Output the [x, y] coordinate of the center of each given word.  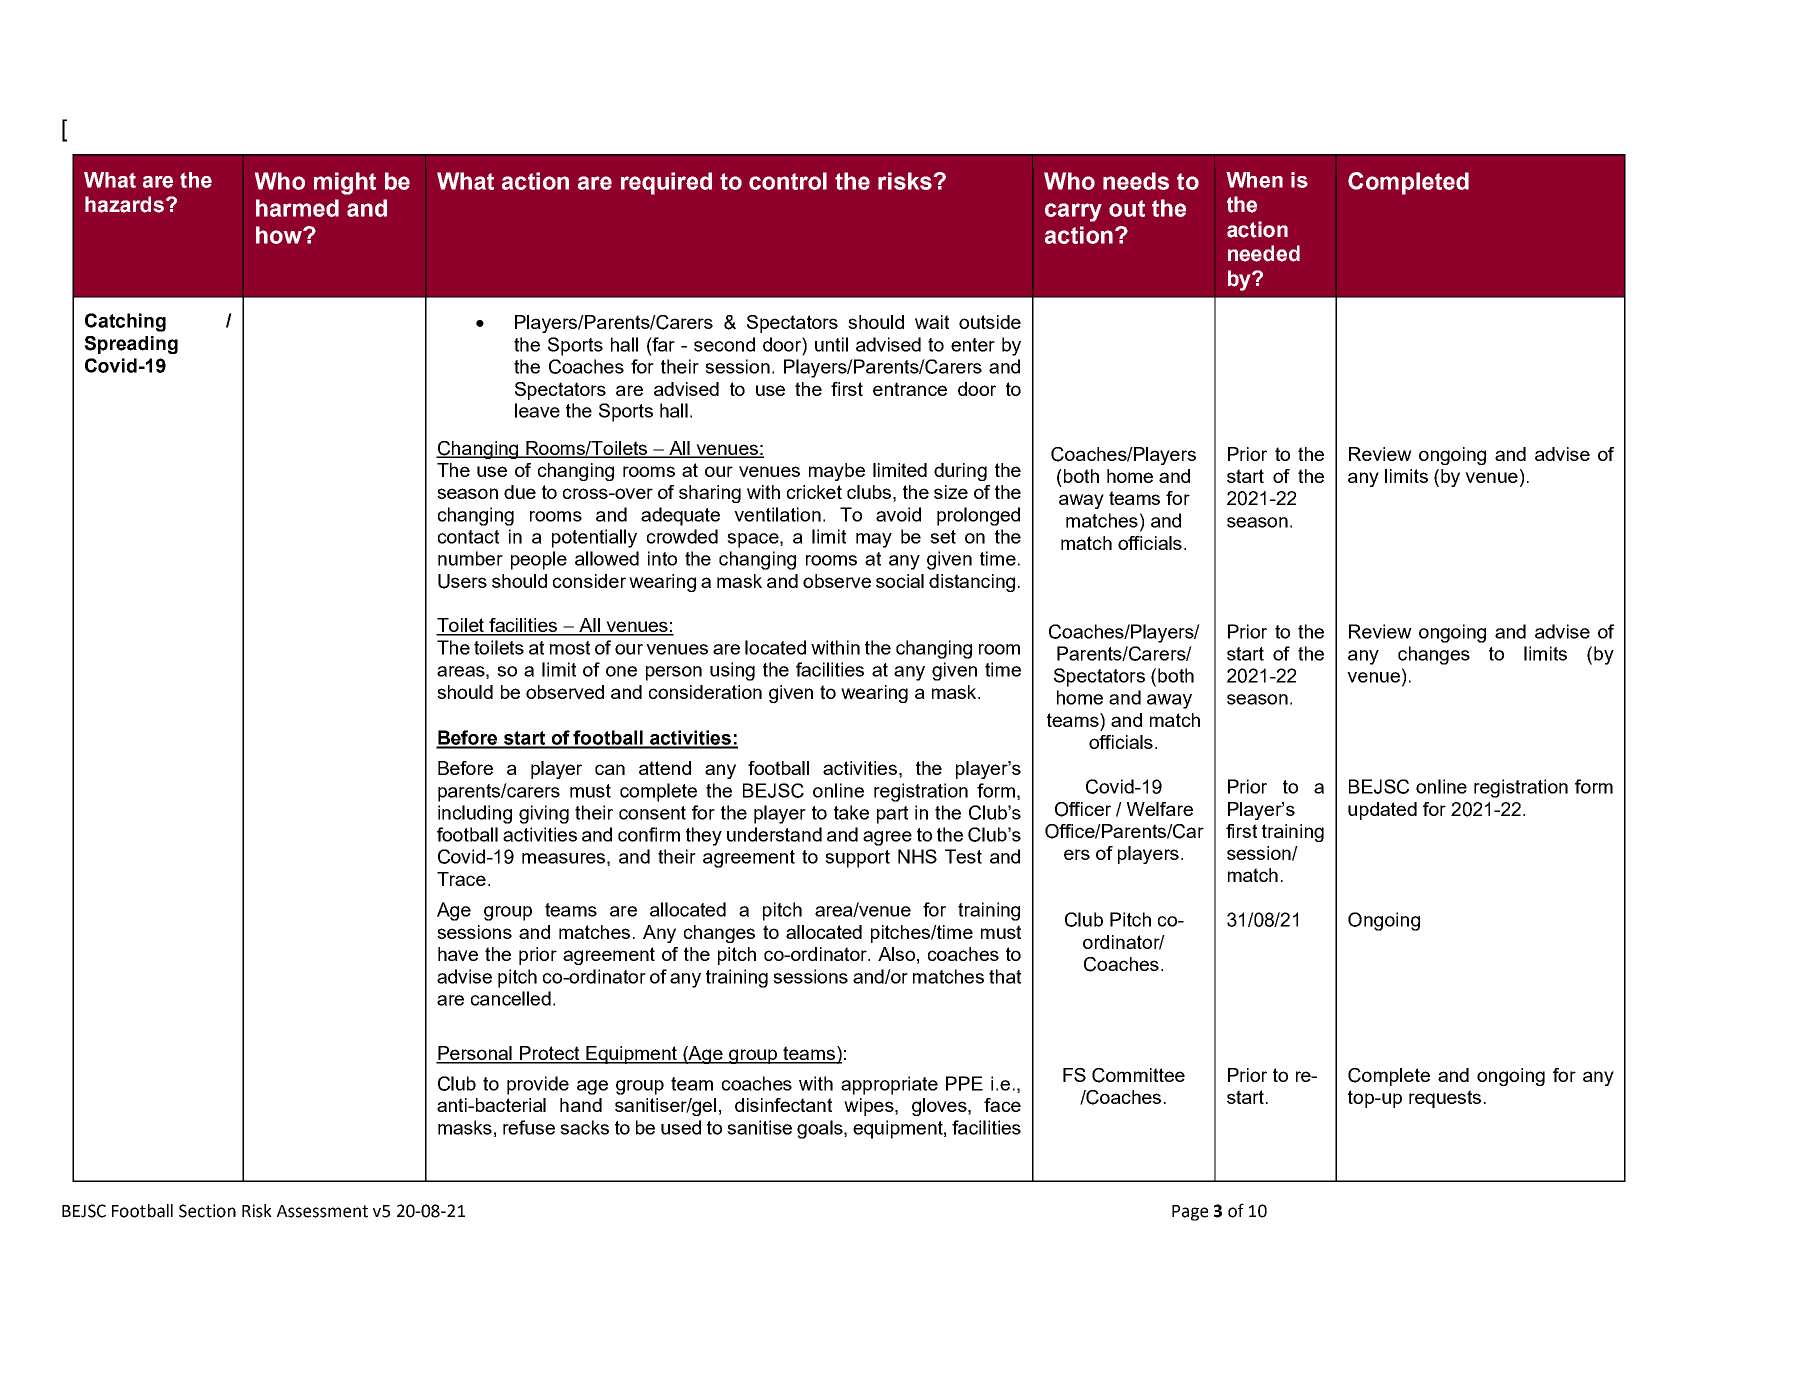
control [788, 181]
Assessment [322, 1211]
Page [1190, 1213]
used [681, 1127]
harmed [297, 208]
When [1254, 180]
